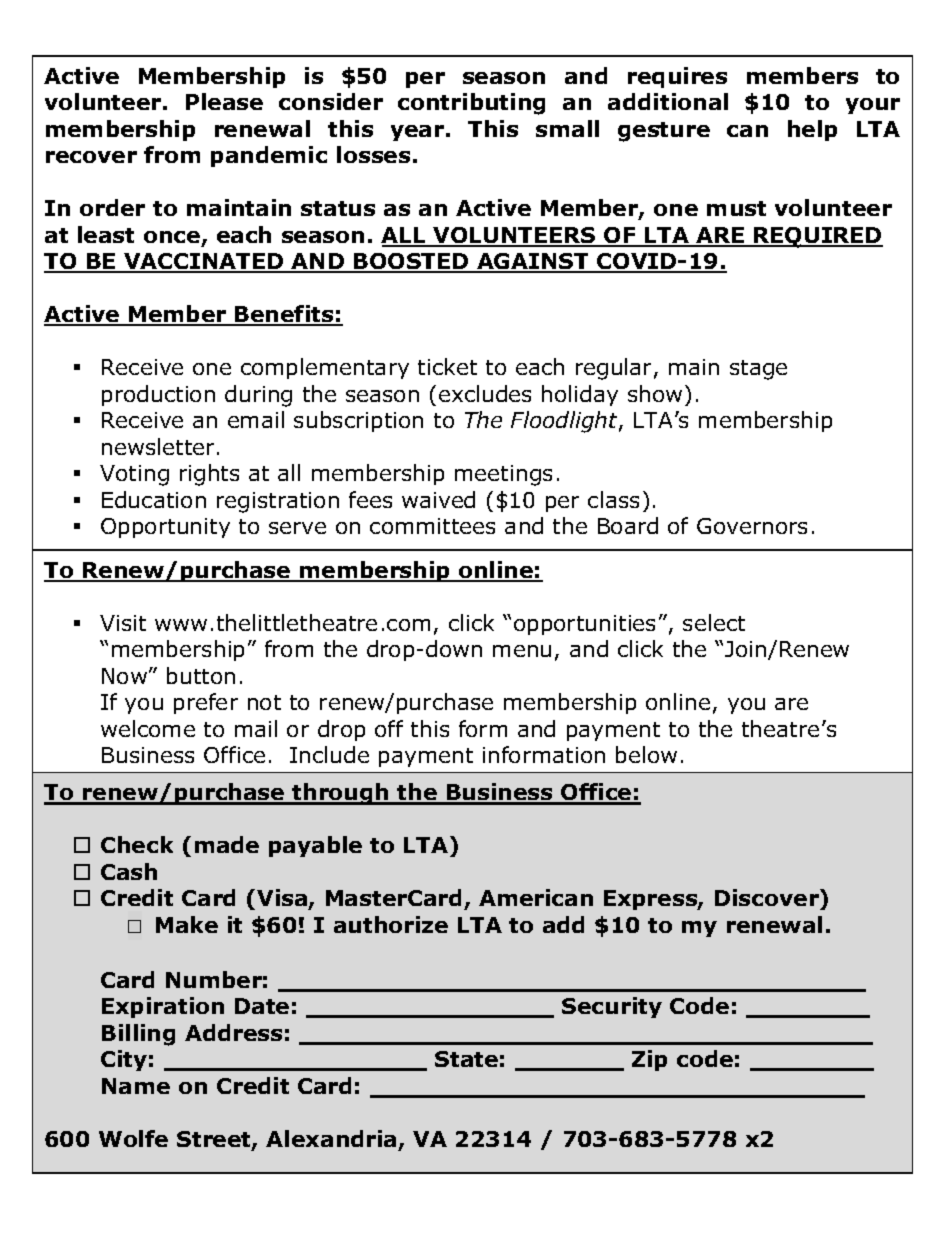 This document has width=952, height=1233. I want to click on menu, so click(522, 651).
